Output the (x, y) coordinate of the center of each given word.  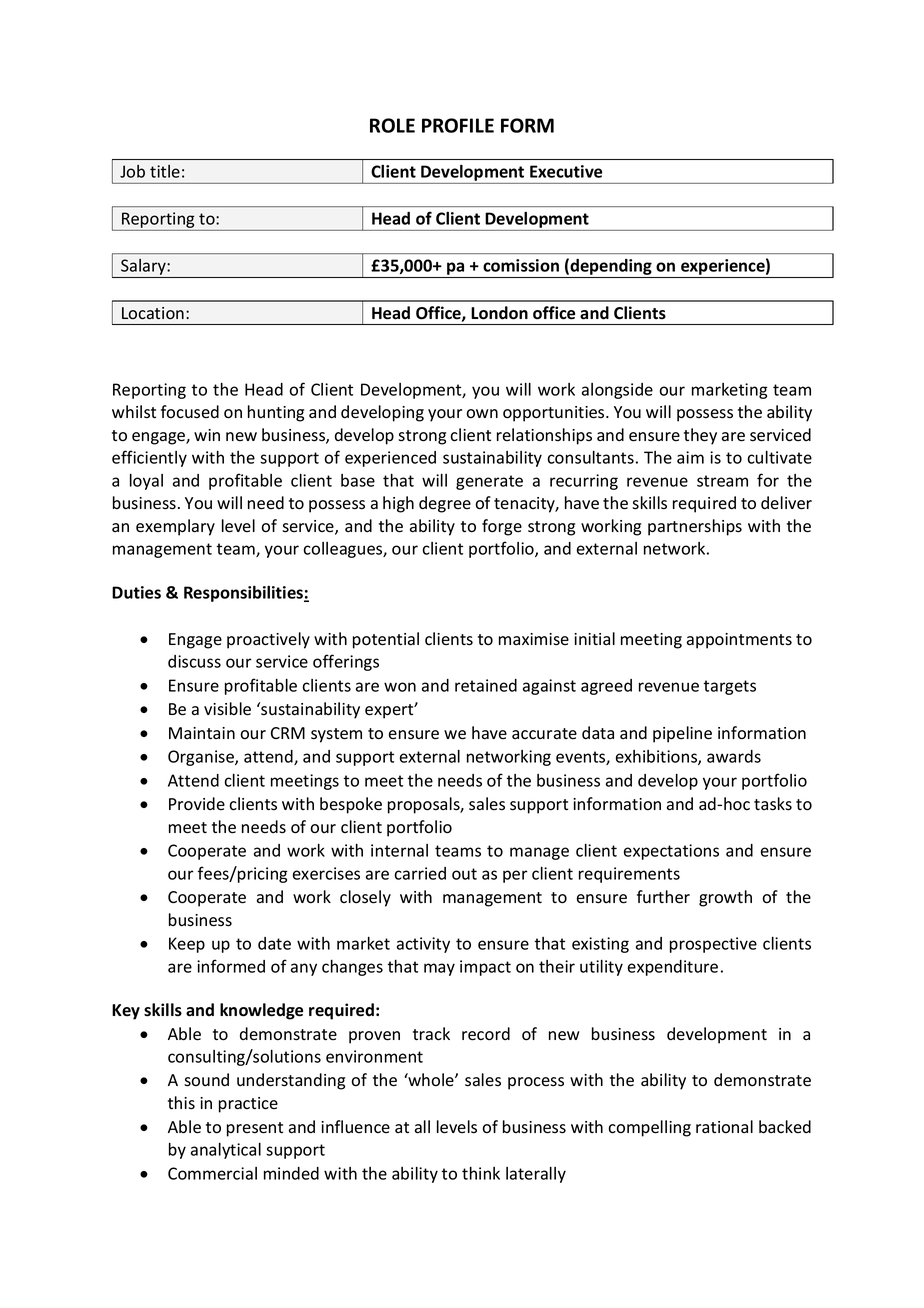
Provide (197, 804)
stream (722, 481)
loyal (146, 482)
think (481, 1173)
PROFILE (458, 125)
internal (399, 850)
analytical (226, 1151)
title (165, 171)
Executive (566, 171)
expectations (671, 852)
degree (445, 504)
